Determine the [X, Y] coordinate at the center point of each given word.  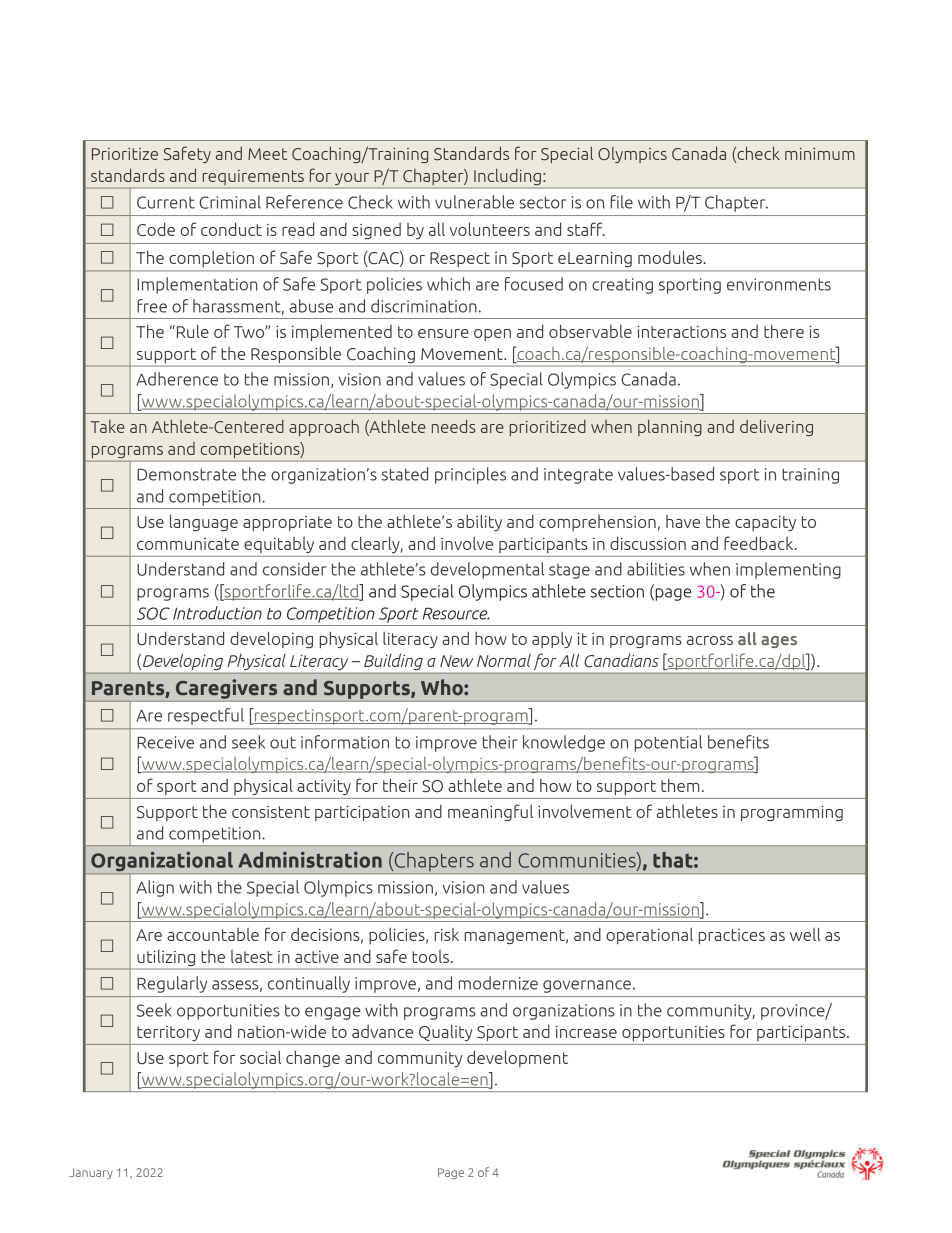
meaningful [490, 812]
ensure [443, 333]
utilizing [166, 958]
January [91, 1173]
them [680, 785]
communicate [188, 544]
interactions [681, 331]
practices [732, 936]
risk [447, 934]
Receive [165, 742]
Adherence [177, 379]
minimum [820, 154]
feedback [760, 543]
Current [166, 202]
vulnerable [474, 202]
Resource [456, 613]
